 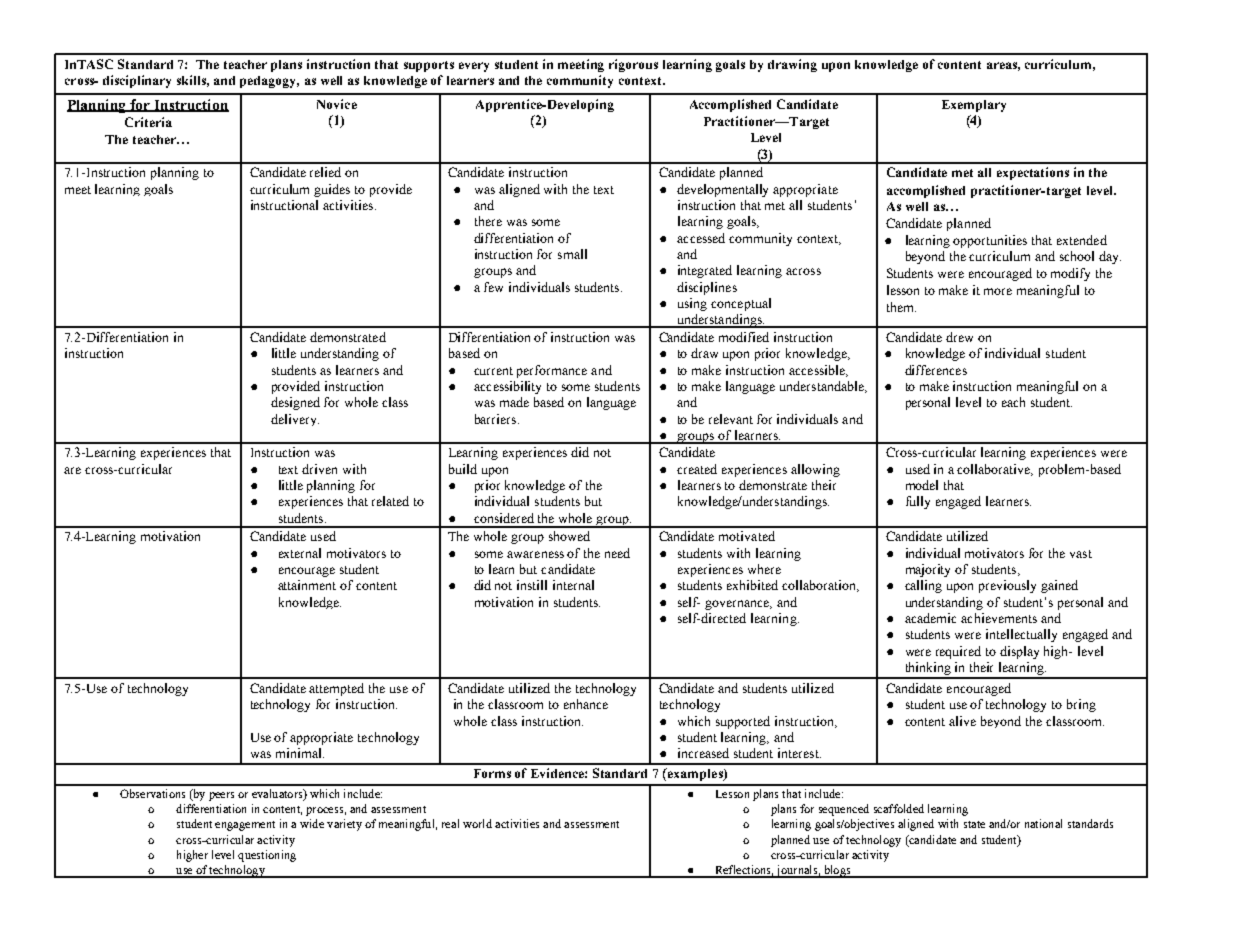 I want to click on driven, so click(x=319, y=469).
